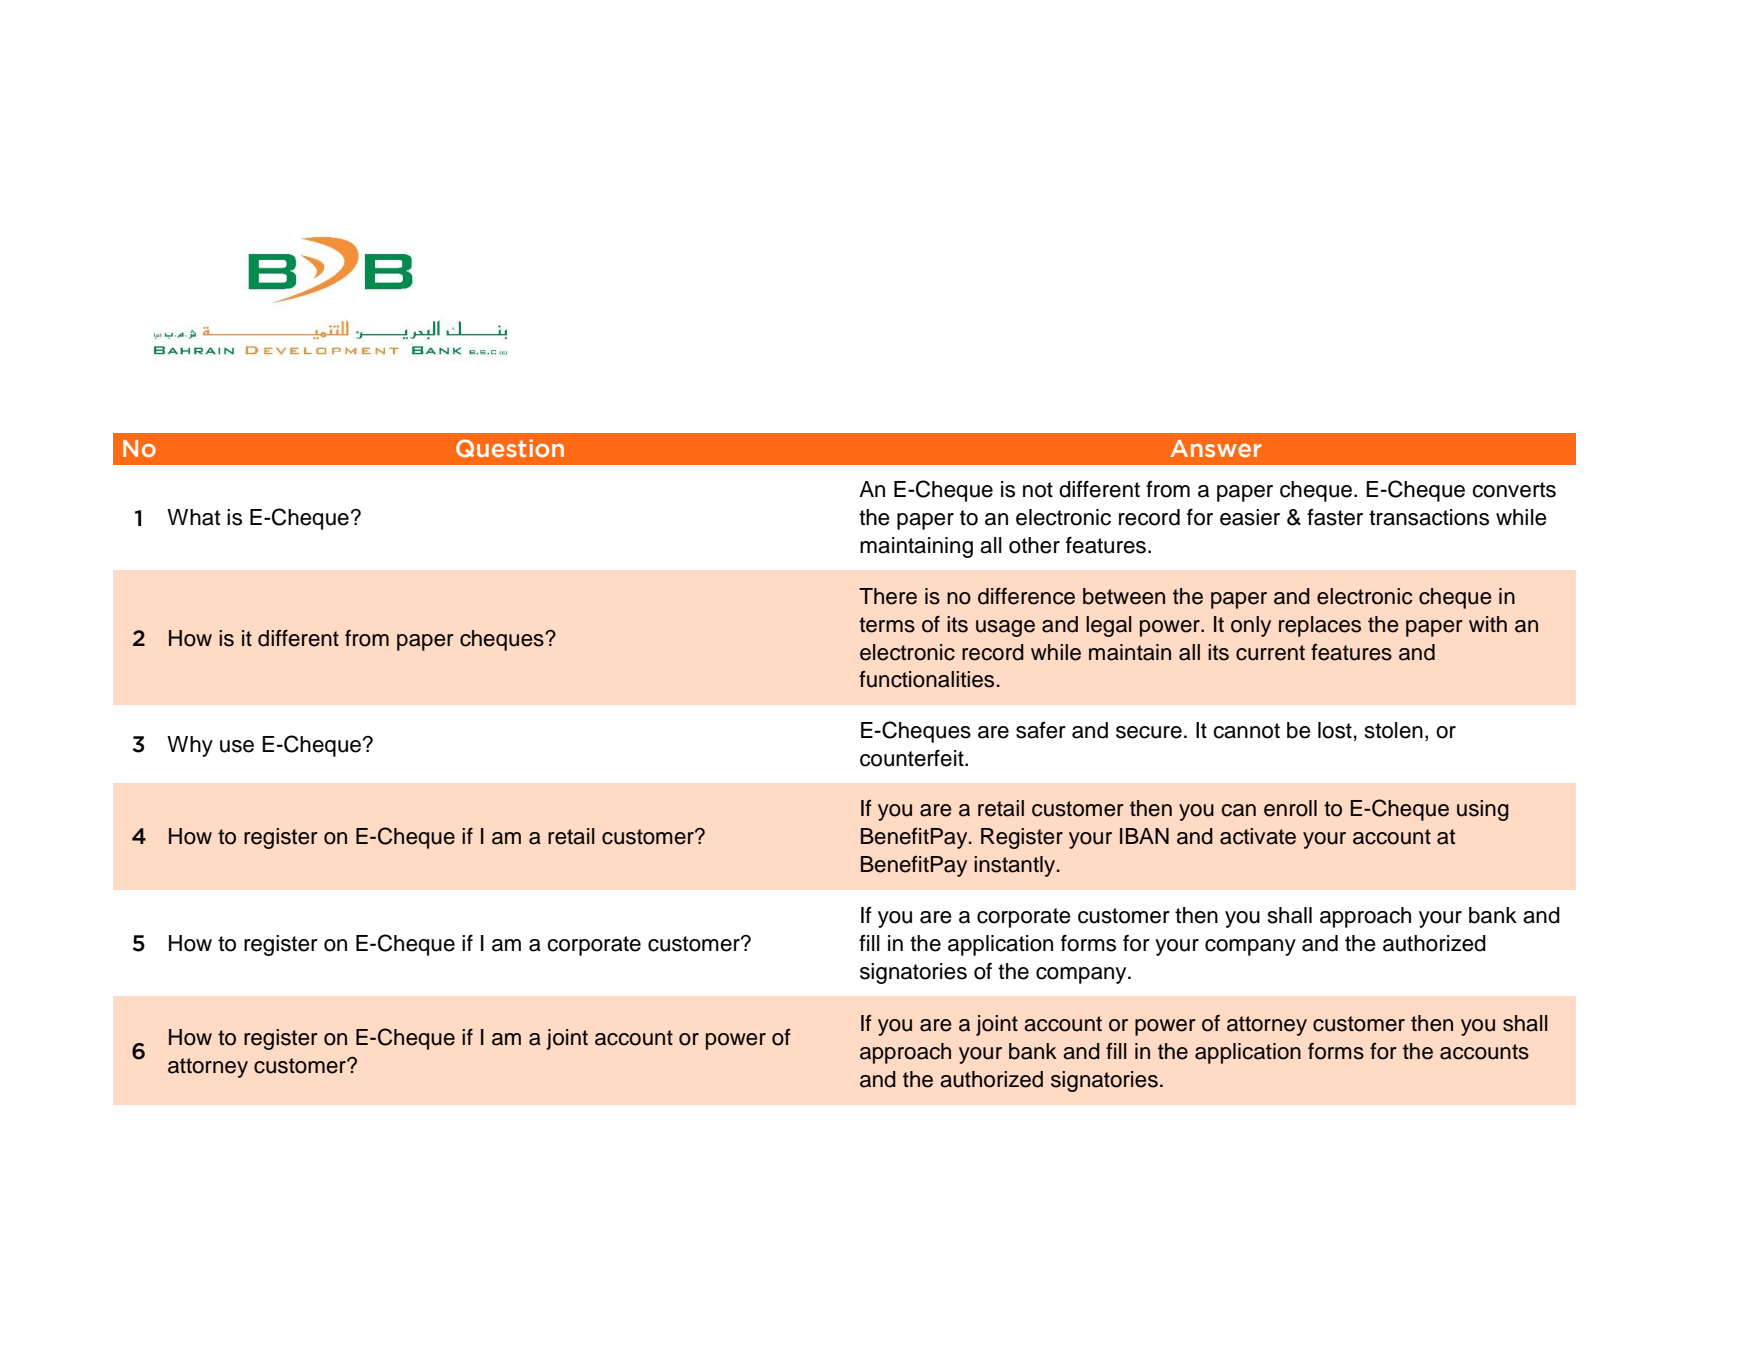 This screenshot has width=1752, height=1354. I want to click on Question, so click(510, 448).
